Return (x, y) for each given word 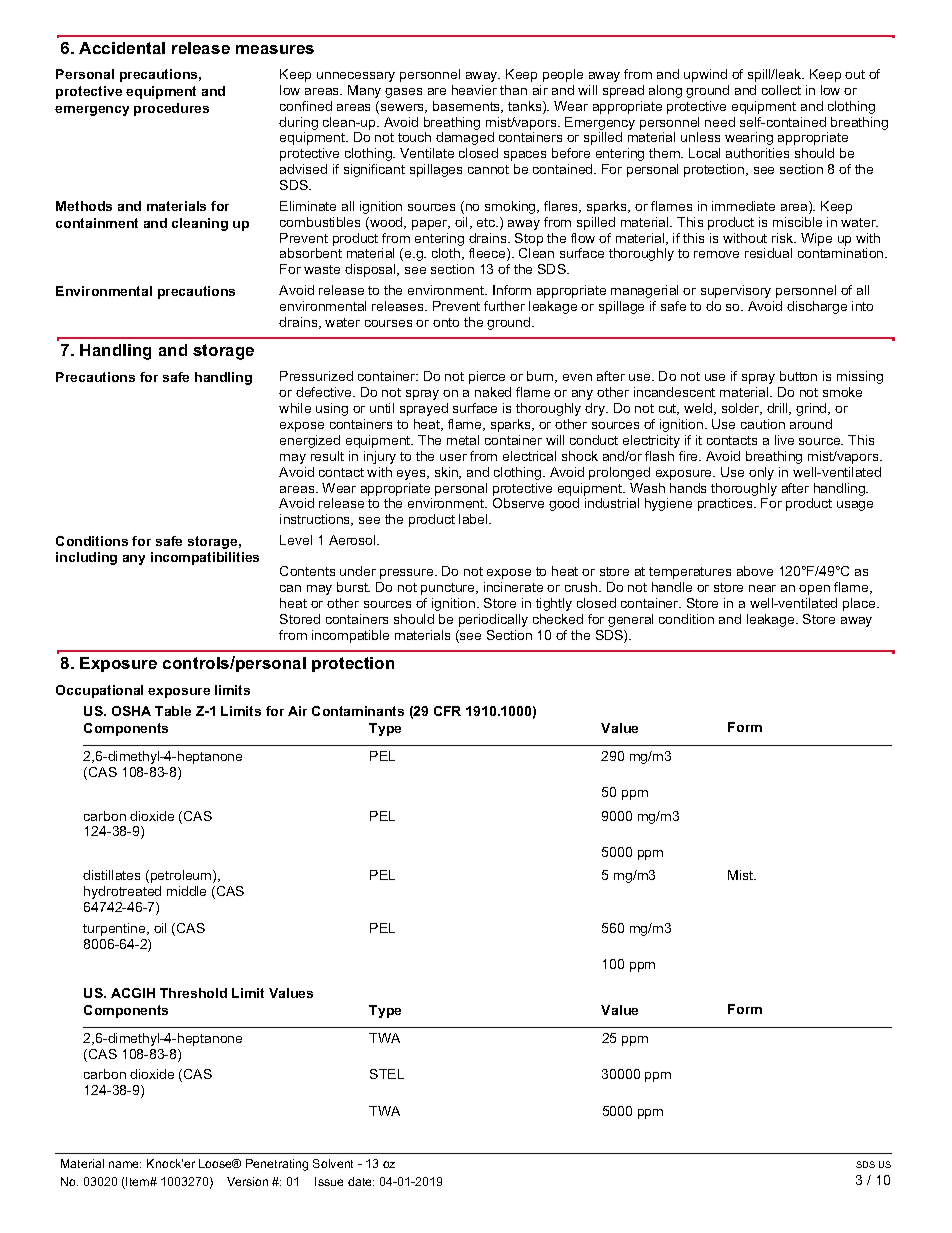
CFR (447, 711)
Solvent (333, 1163)
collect (781, 90)
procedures (171, 109)
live (784, 440)
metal (463, 440)
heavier (474, 90)
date (361, 1181)
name (125, 1164)
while (295, 408)
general (630, 620)
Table (173, 711)
